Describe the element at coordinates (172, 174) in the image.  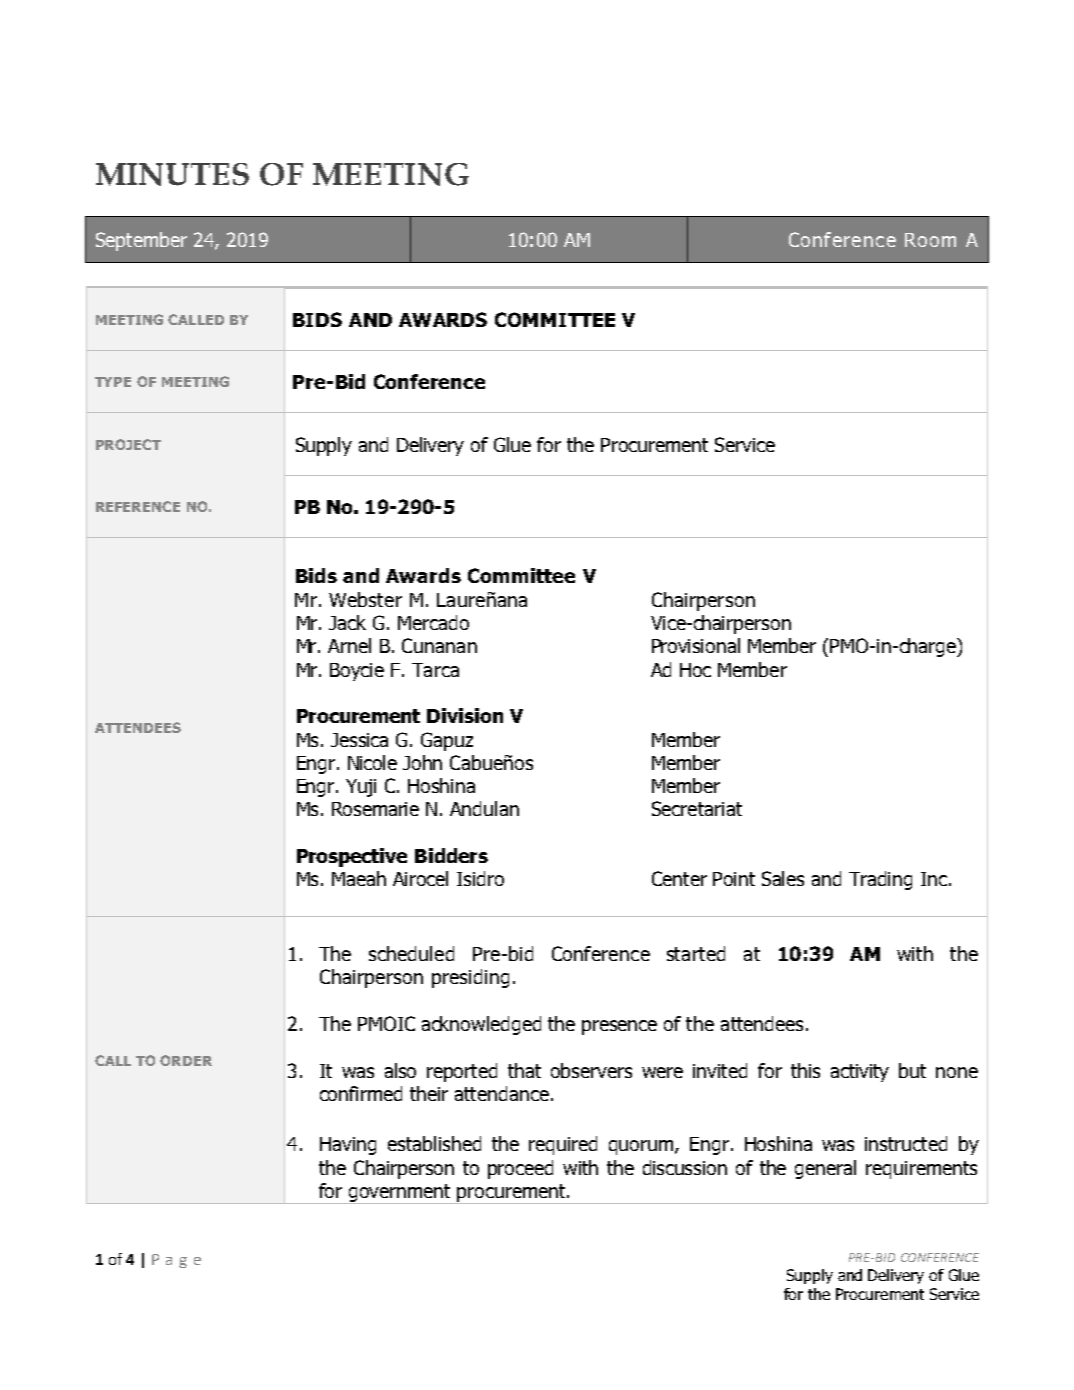
I see `MINUTES` at that location.
